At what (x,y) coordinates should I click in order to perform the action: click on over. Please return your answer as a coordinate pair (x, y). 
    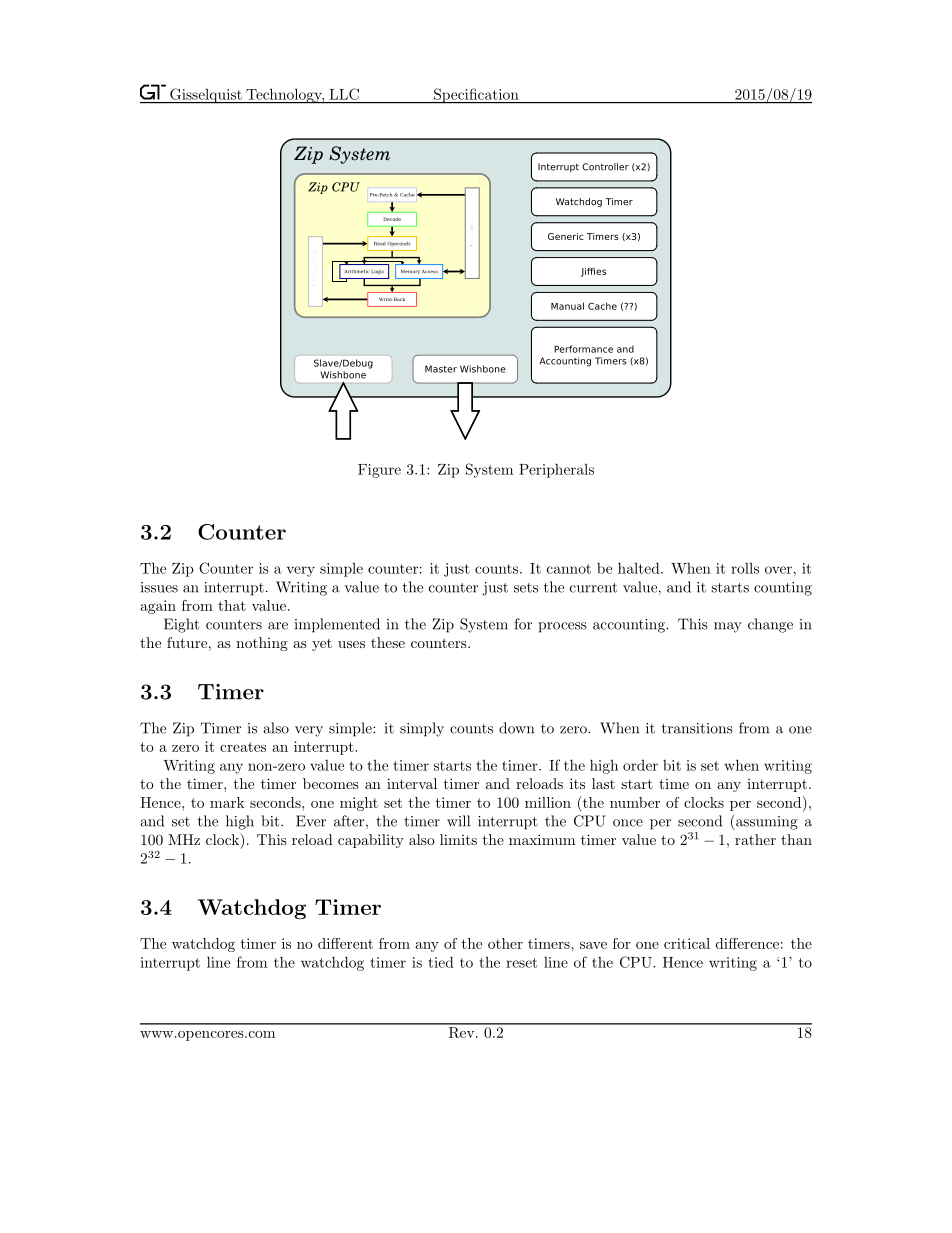
    Looking at the image, I should click on (778, 570).
